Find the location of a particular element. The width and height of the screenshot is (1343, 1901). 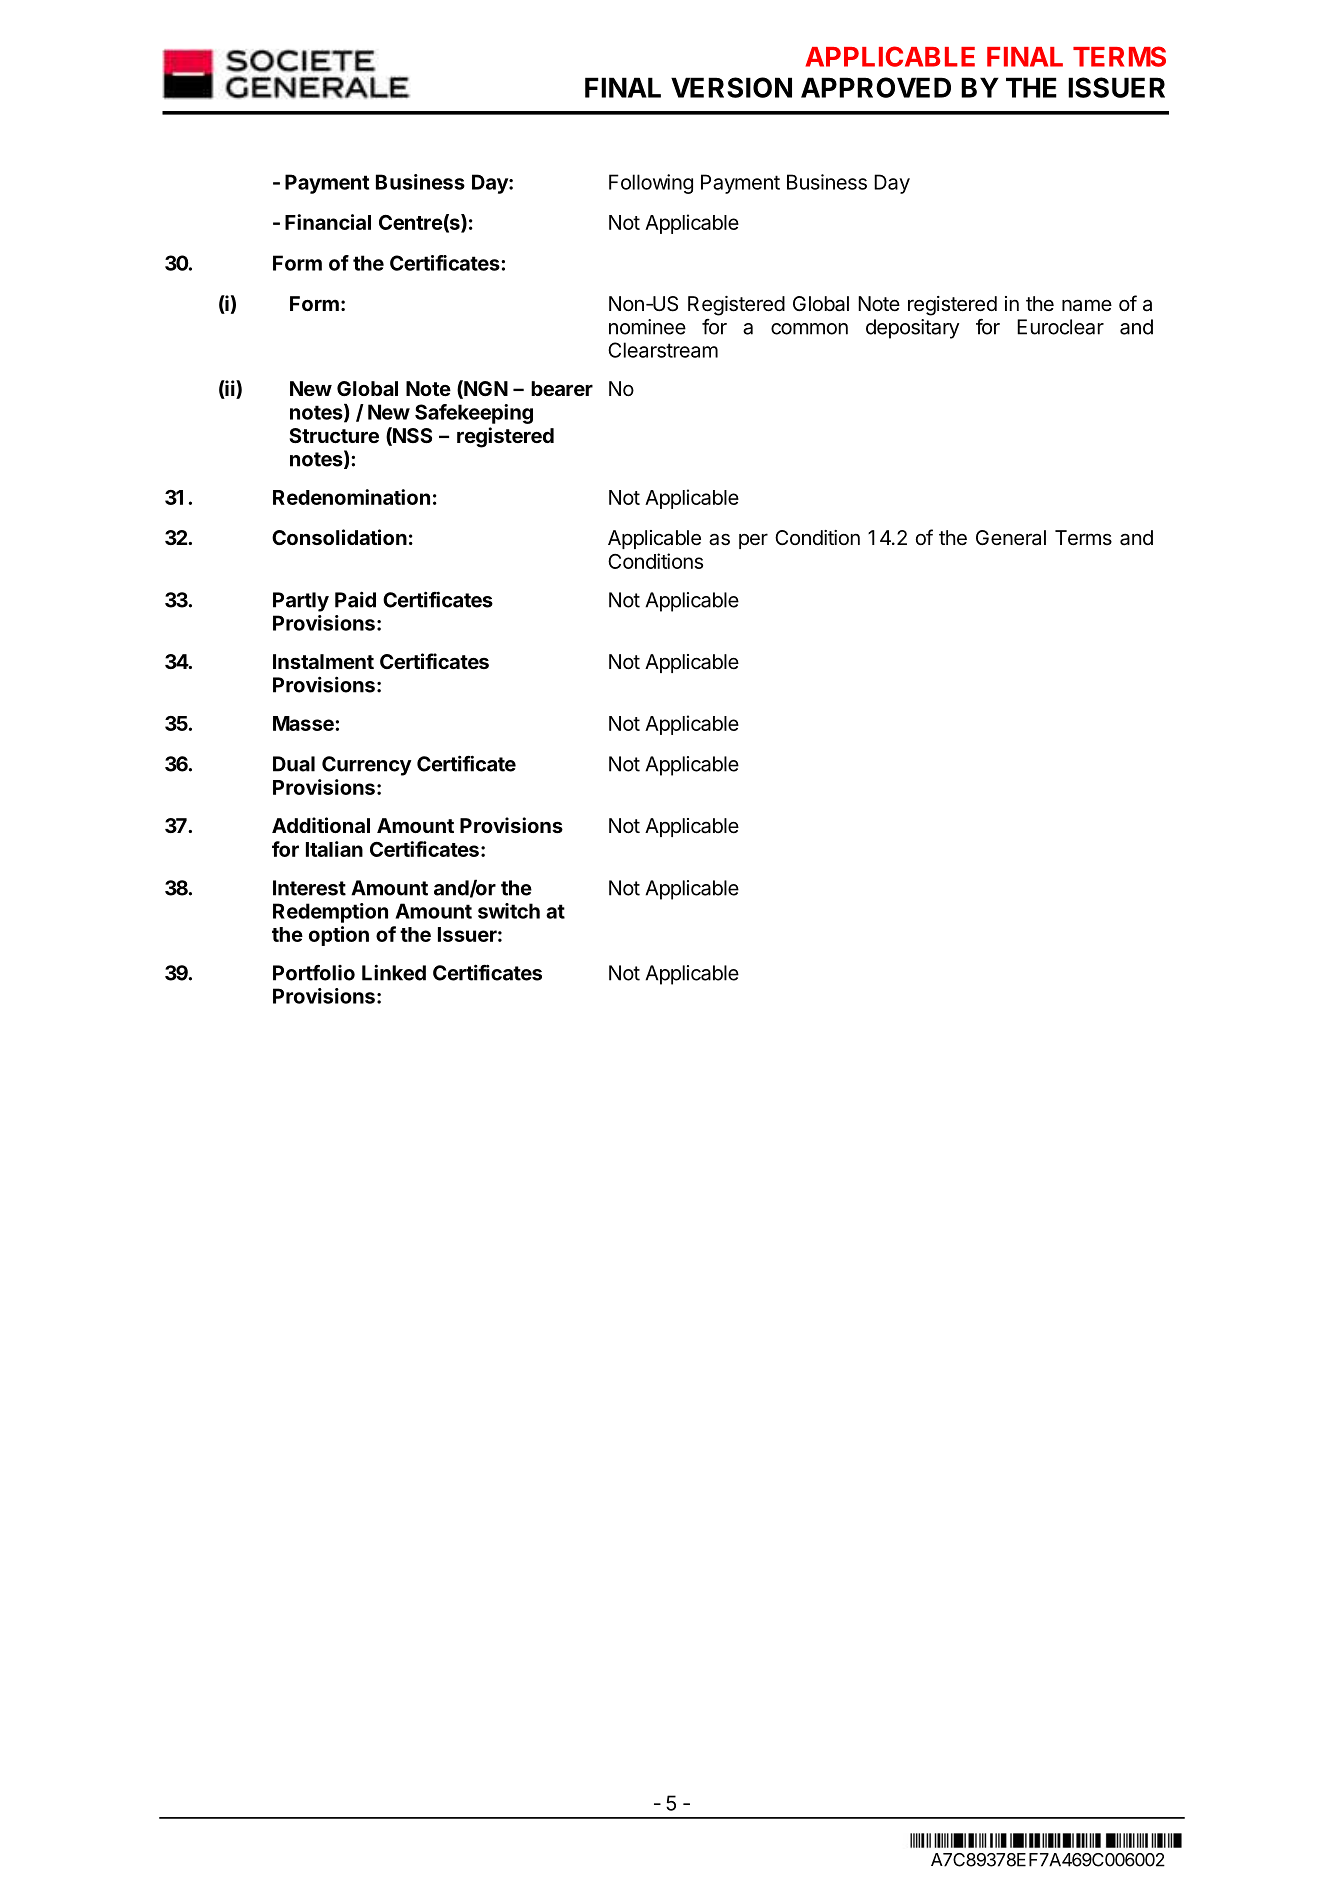

Financial is located at coordinates (328, 222).
